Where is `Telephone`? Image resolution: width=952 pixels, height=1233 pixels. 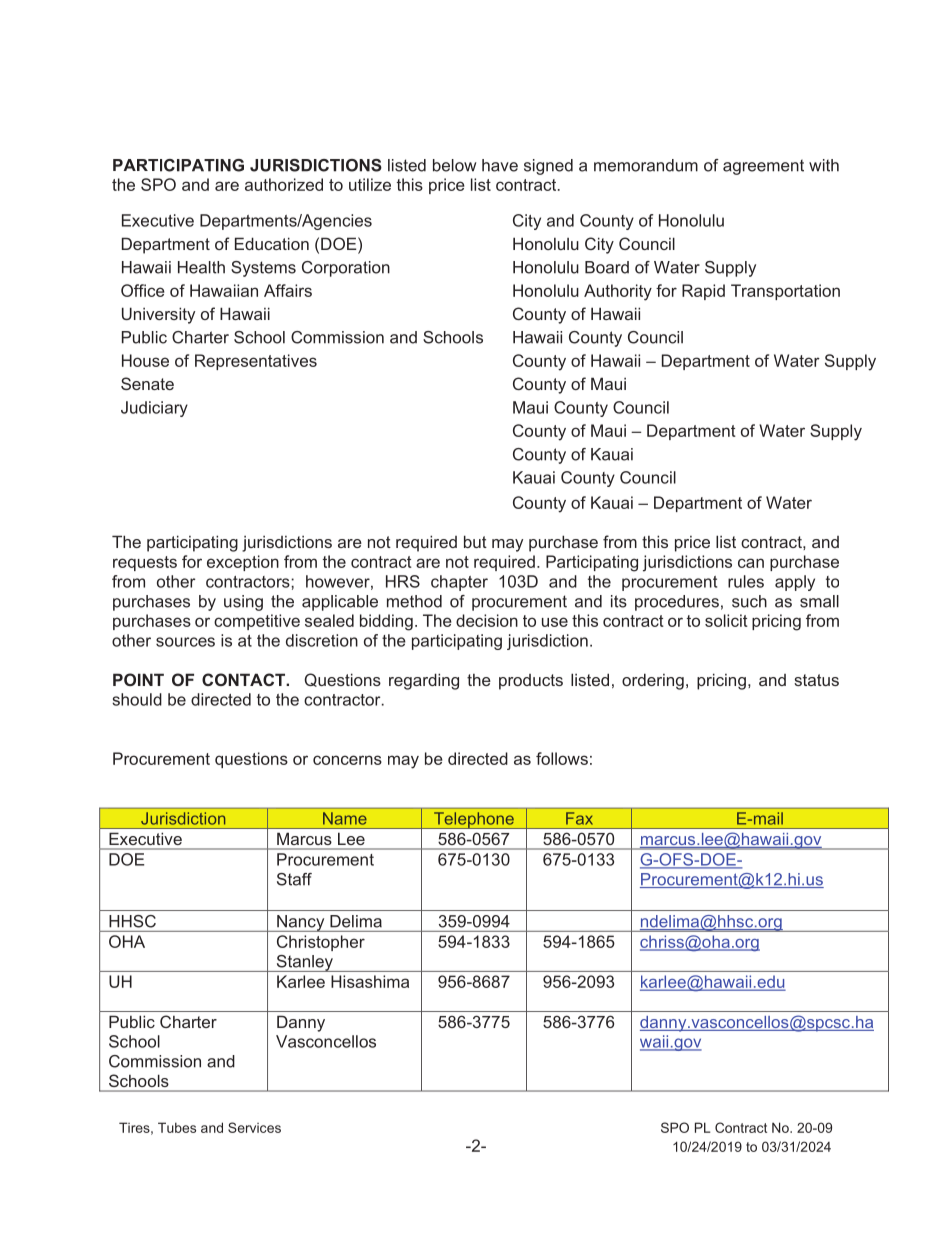 Telephone is located at coordinates (474, 820).
